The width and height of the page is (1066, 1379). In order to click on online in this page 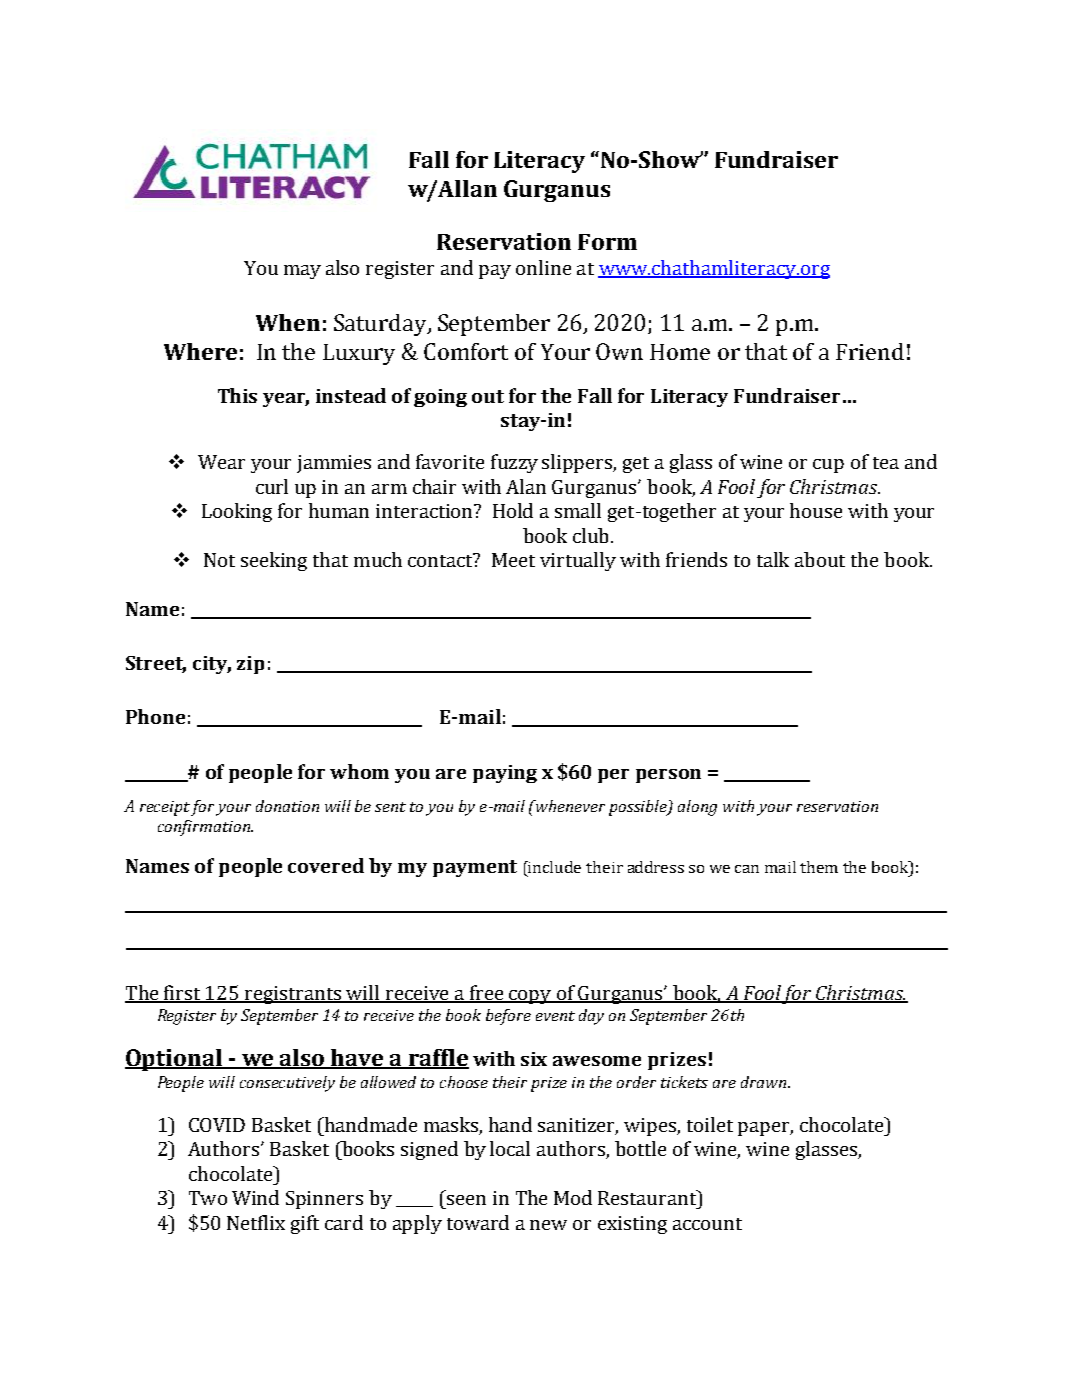, I will do `click(543, 267)`.
